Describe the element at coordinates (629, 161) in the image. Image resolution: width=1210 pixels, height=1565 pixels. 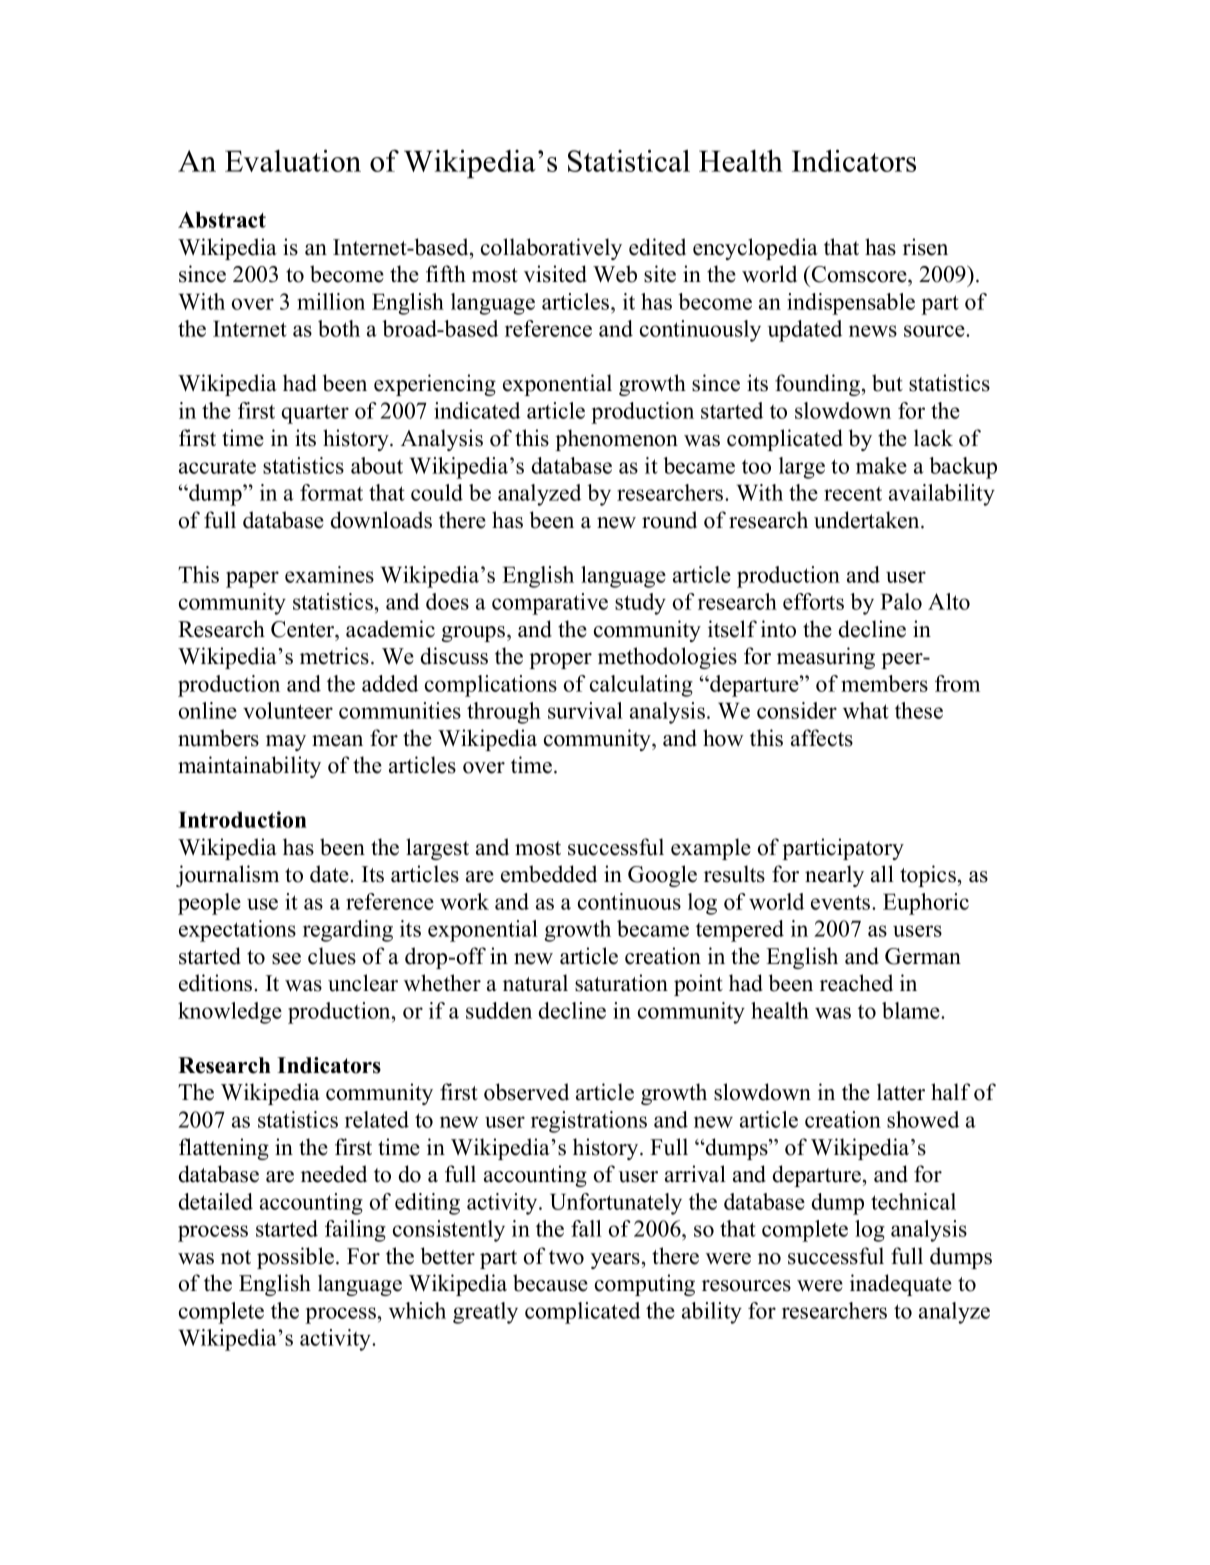
I see `Statistical` at that location.
